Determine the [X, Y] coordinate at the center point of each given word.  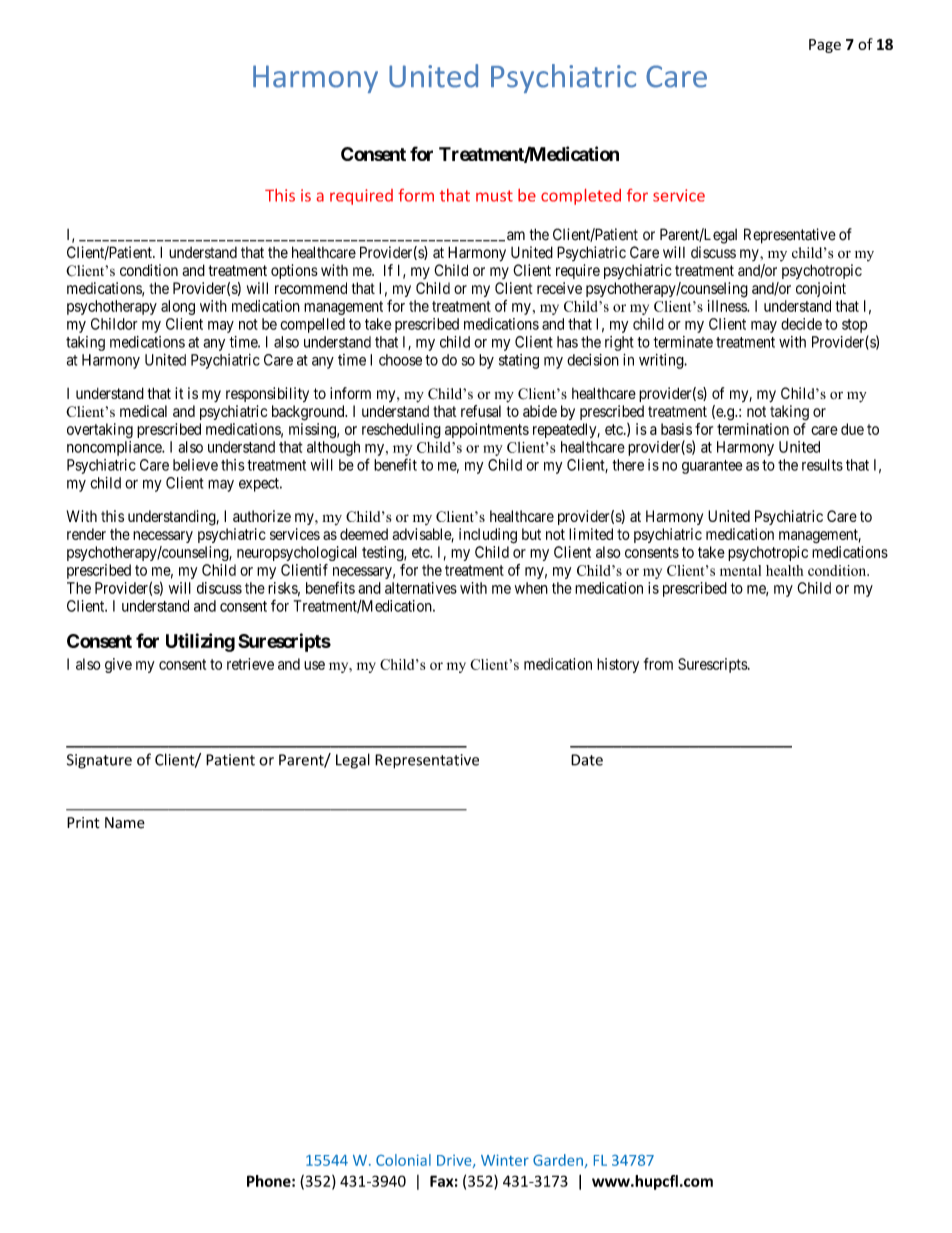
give [118, 665]
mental [740, 570]
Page [825, 46]
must [494, 196]
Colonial [403, 1160]
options [294, 271]
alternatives [421, 588]
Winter [505, 1160]
